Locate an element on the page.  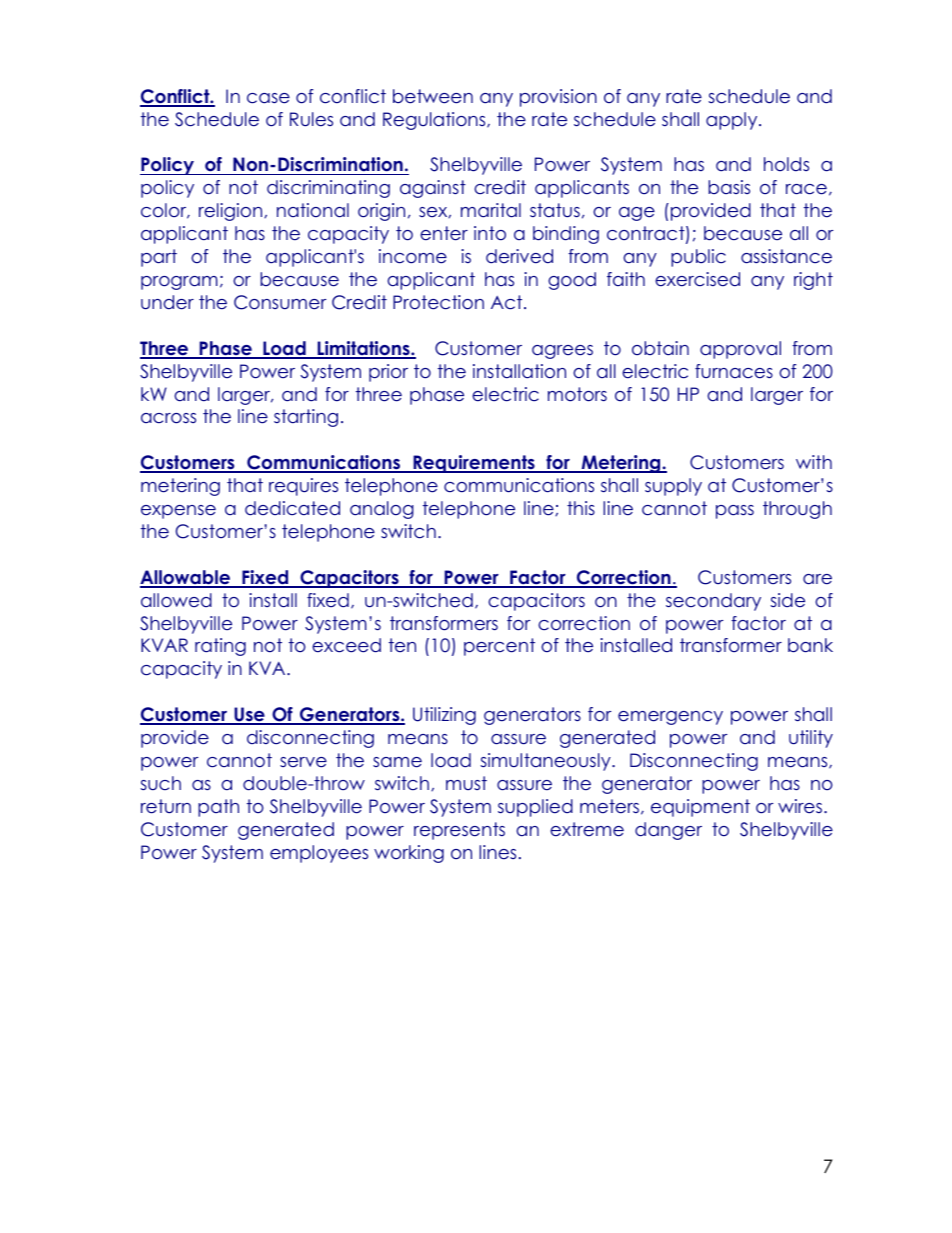
apply is located at coordinates (733, 121).
